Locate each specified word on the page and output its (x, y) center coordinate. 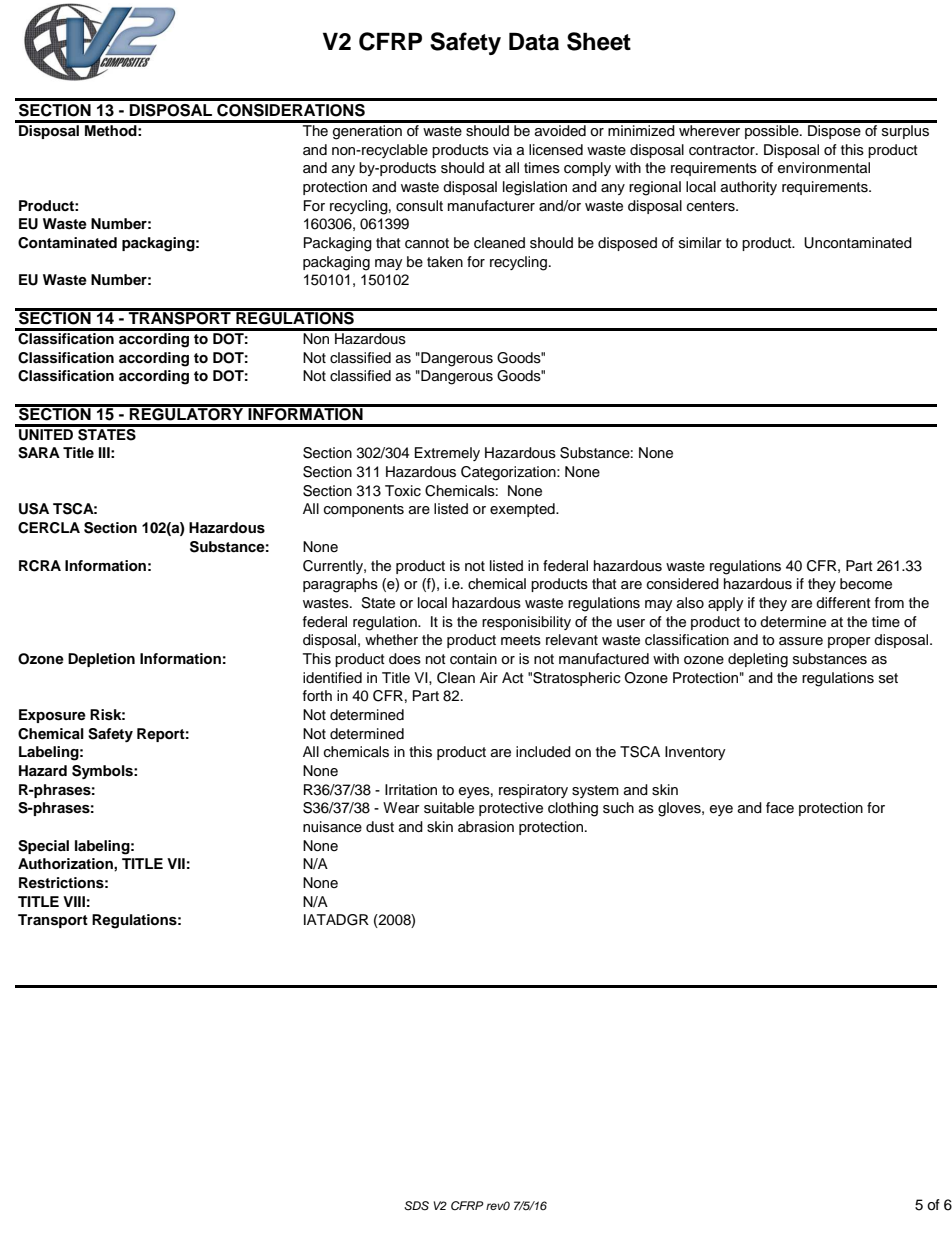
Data (534, 41)
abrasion (486, 827)
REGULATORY (187, 413)
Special (43, 847)
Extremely (447, 454)
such (618, 808)
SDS (416, 1206)
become (866, 584)
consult (419, 206)
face (780, 808)
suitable (449, 808)
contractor (723, 150)
